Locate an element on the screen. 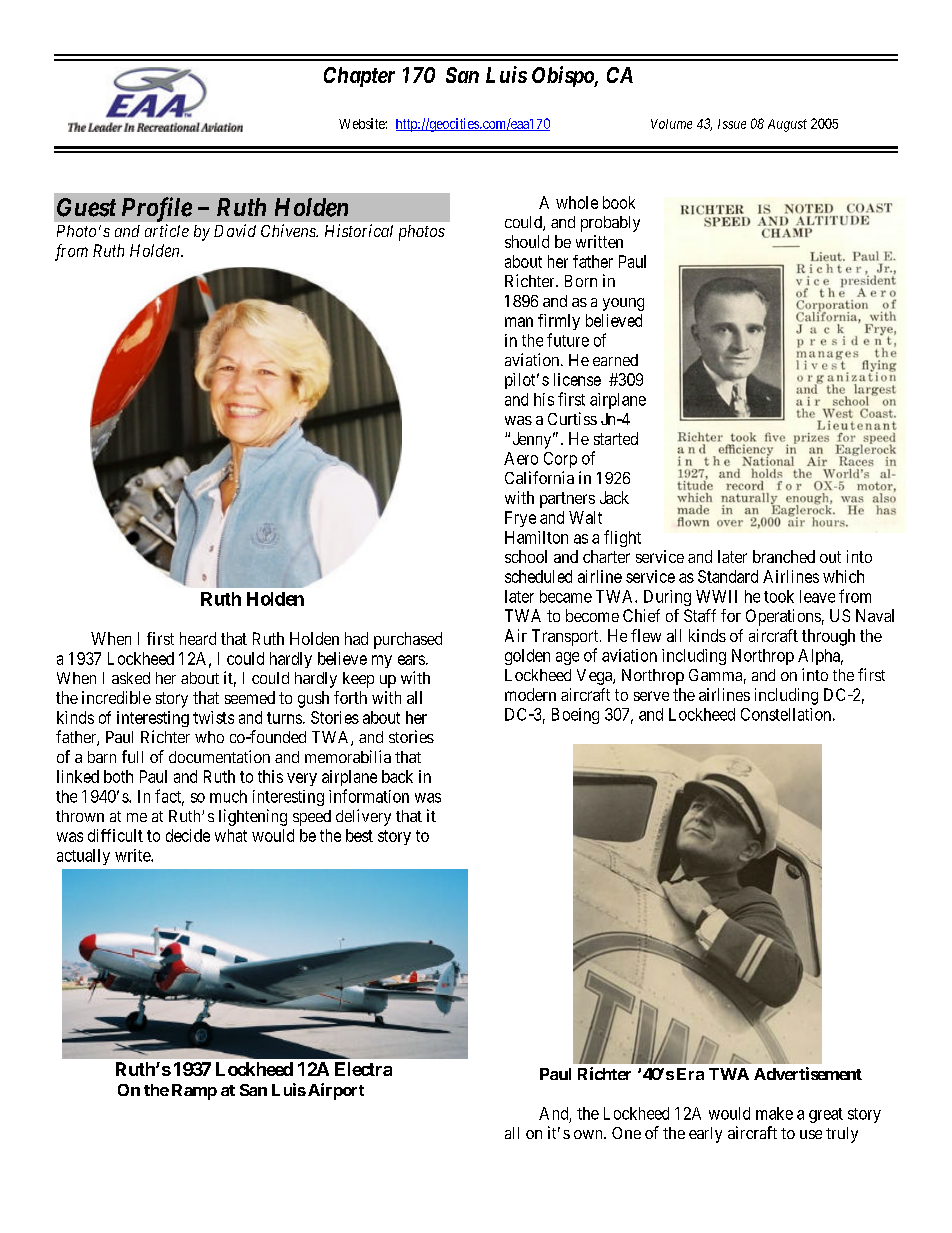  young is located at coordinates (623, 304).
